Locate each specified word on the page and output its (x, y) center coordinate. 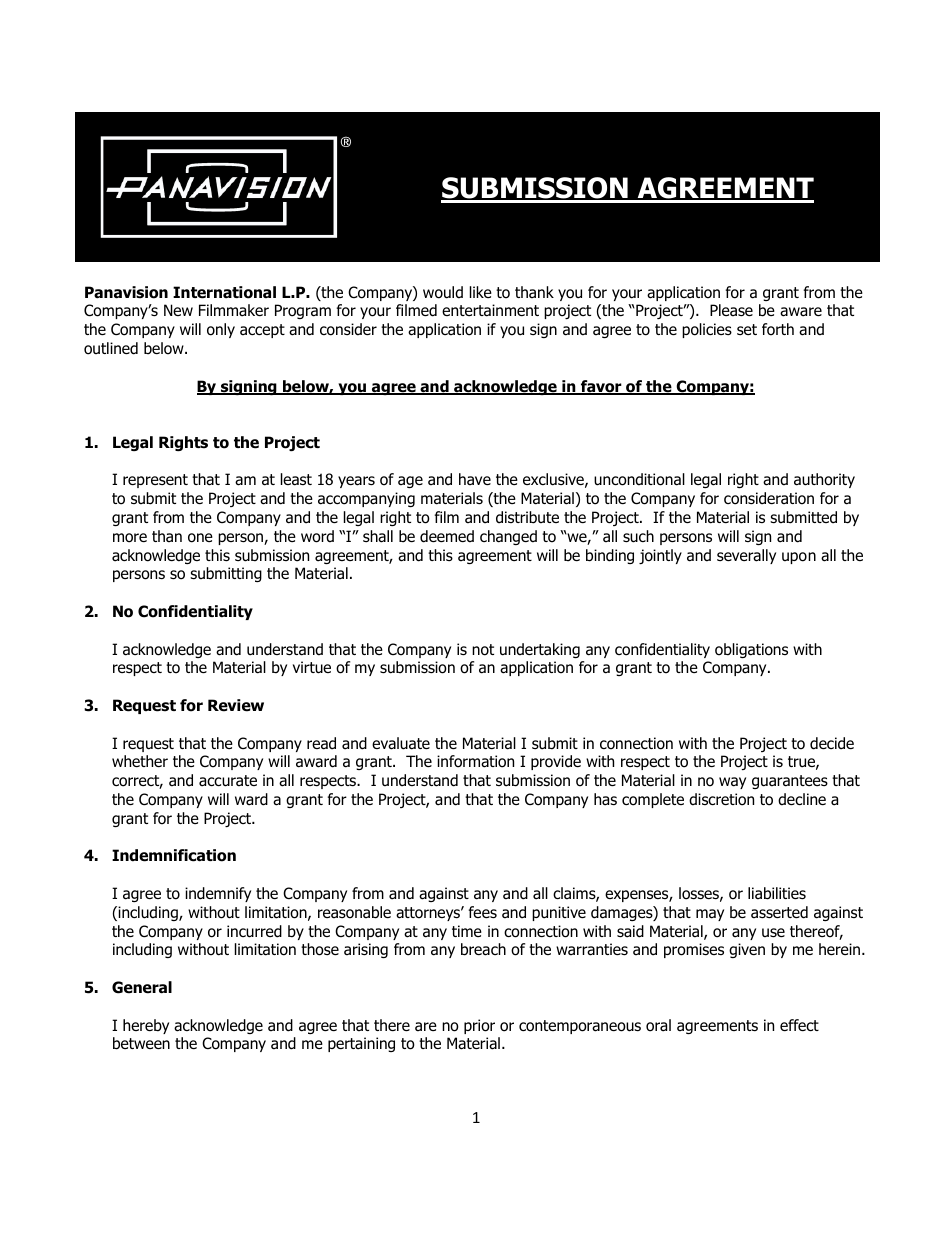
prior (479, 1026)
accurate (228, 781)
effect (799, 1025)
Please (731, 310)
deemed (447, 536)
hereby (146, 1026)
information (475, 761)
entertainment (490, 310)
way (732, 783)
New (178, 310)
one (200, 538)
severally (746, 556)
